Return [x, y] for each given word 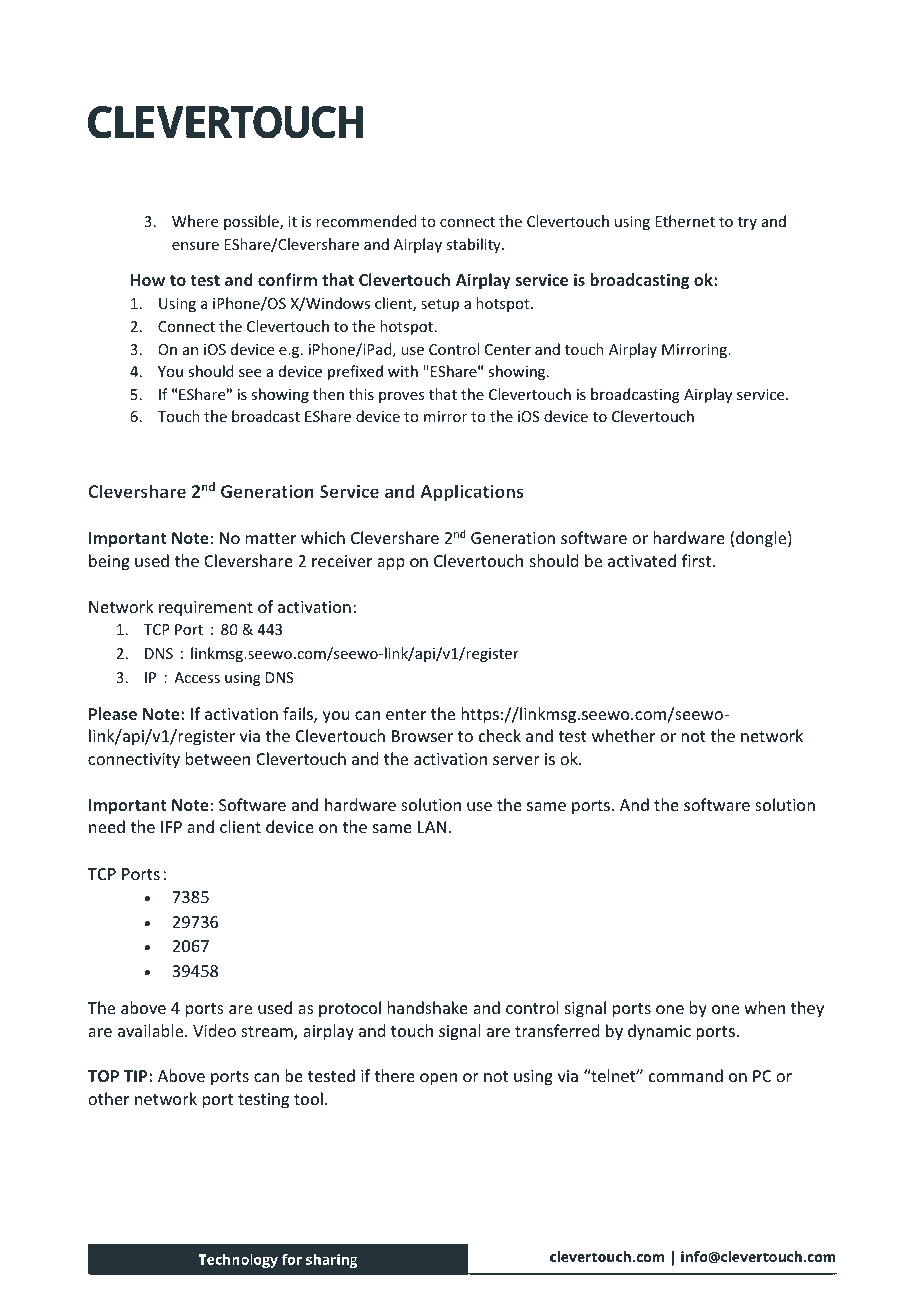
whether [623, 735]
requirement [206, 609]
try [747, 223]
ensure [195, 246]
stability [474, 245]
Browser [422, 736]
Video [214, 1030]
